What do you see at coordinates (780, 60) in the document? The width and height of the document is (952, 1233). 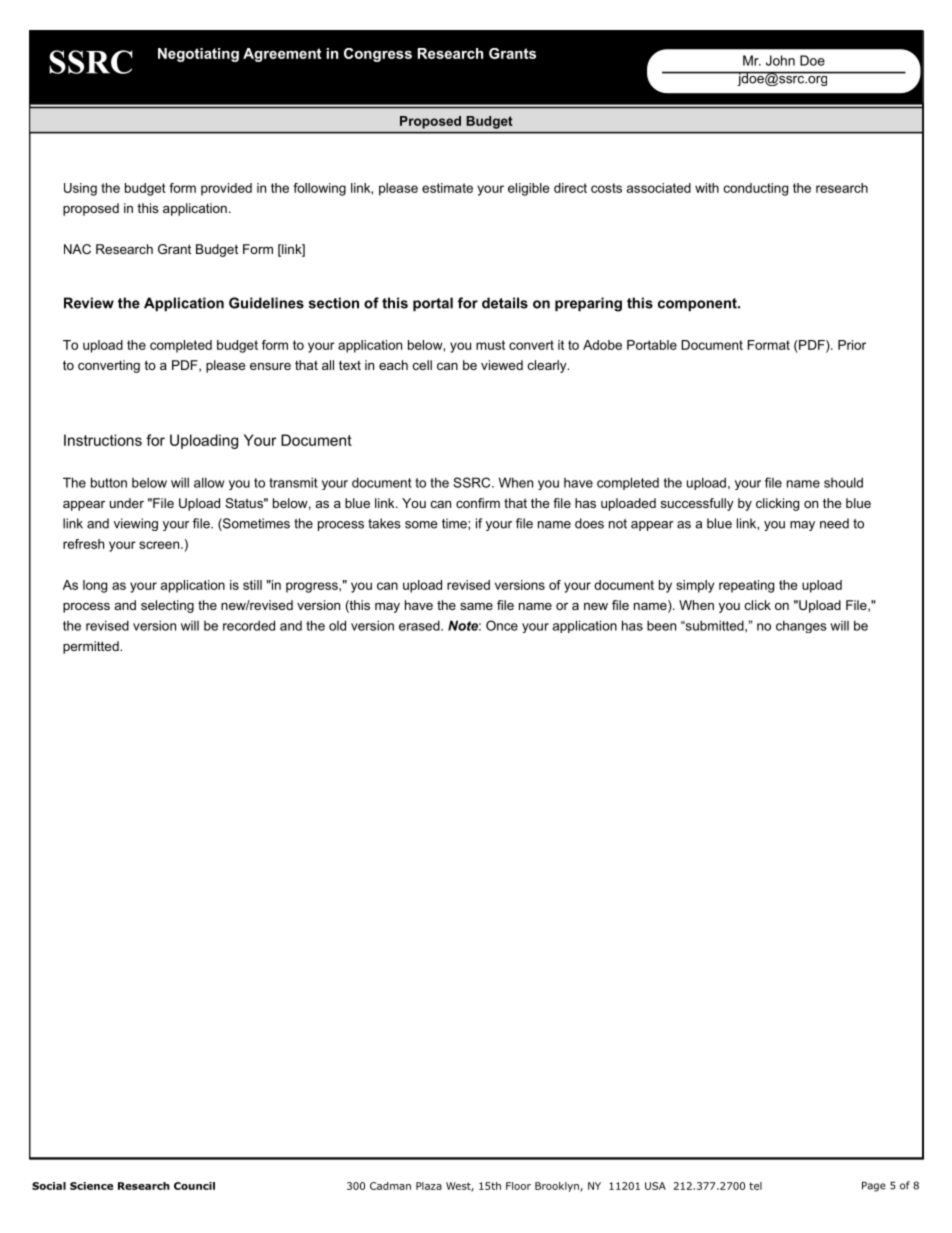 I see `John` at bounding box center [780, 60].
